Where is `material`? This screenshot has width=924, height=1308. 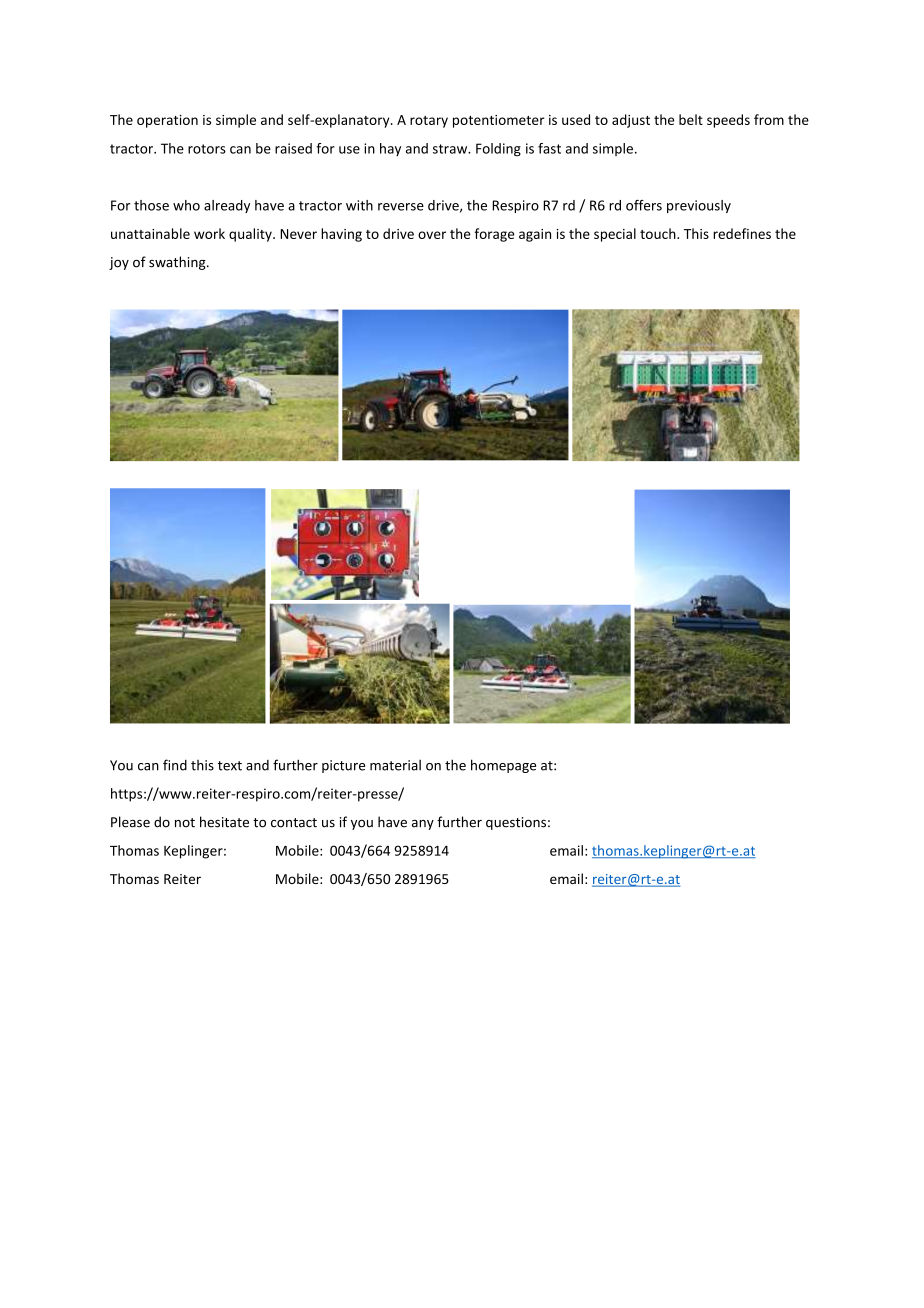
material is located at coordinates (395, 765).
